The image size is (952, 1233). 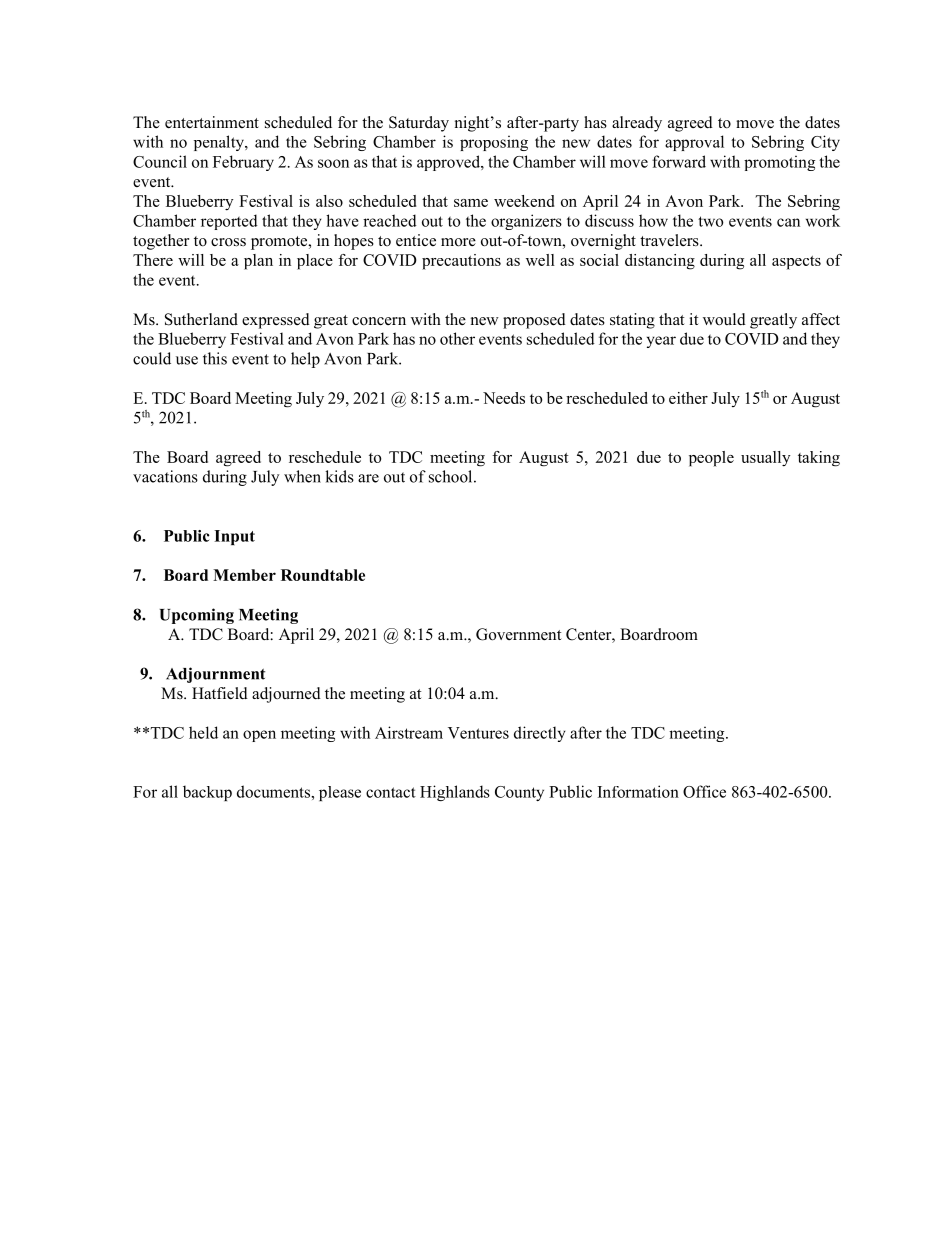 What do you see at coordinates (220, 143) in the screenshot?
I see `penalty` at bounding box center [220, 143].
